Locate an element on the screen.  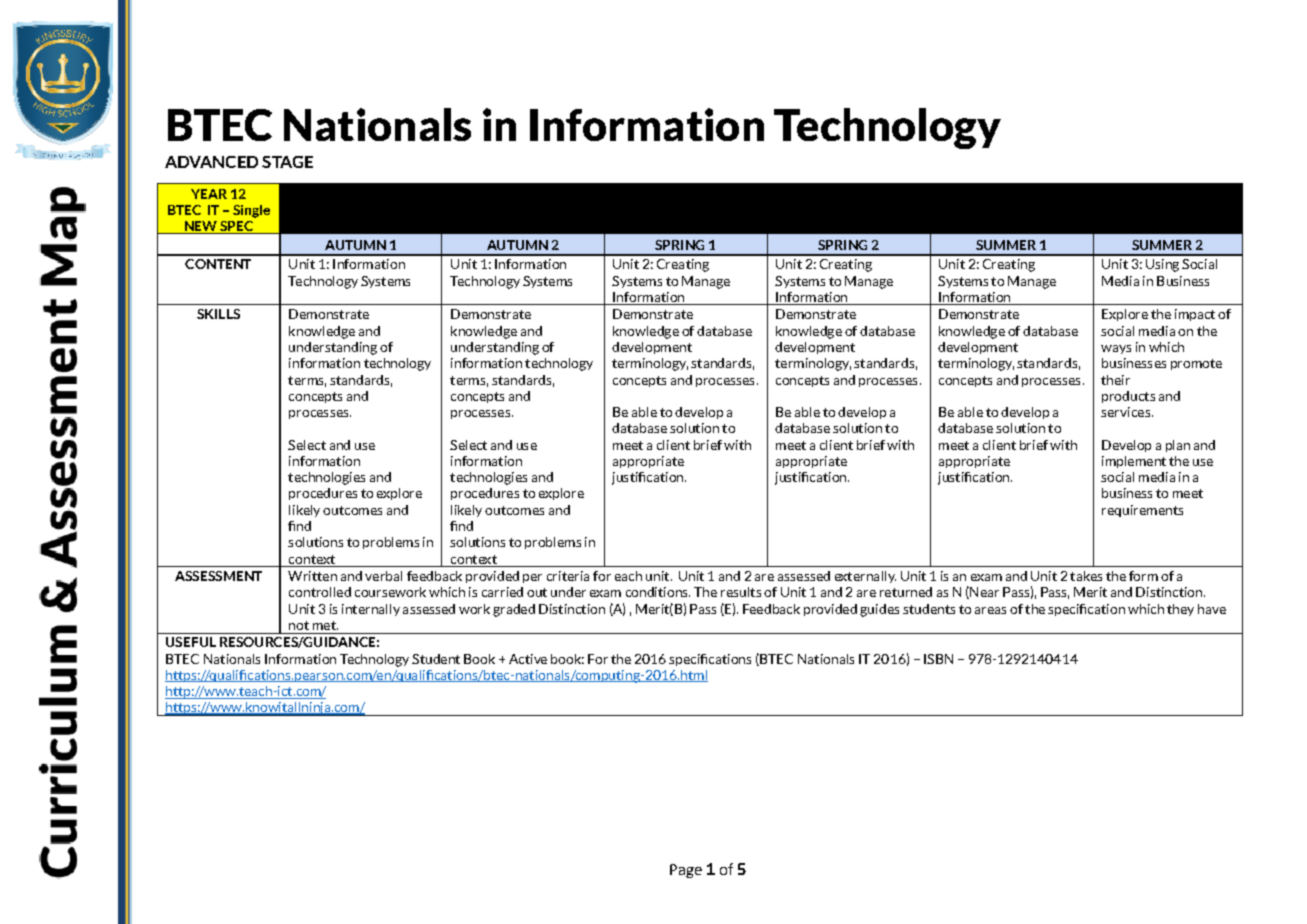
Written is located at coordinates (312, 576).
